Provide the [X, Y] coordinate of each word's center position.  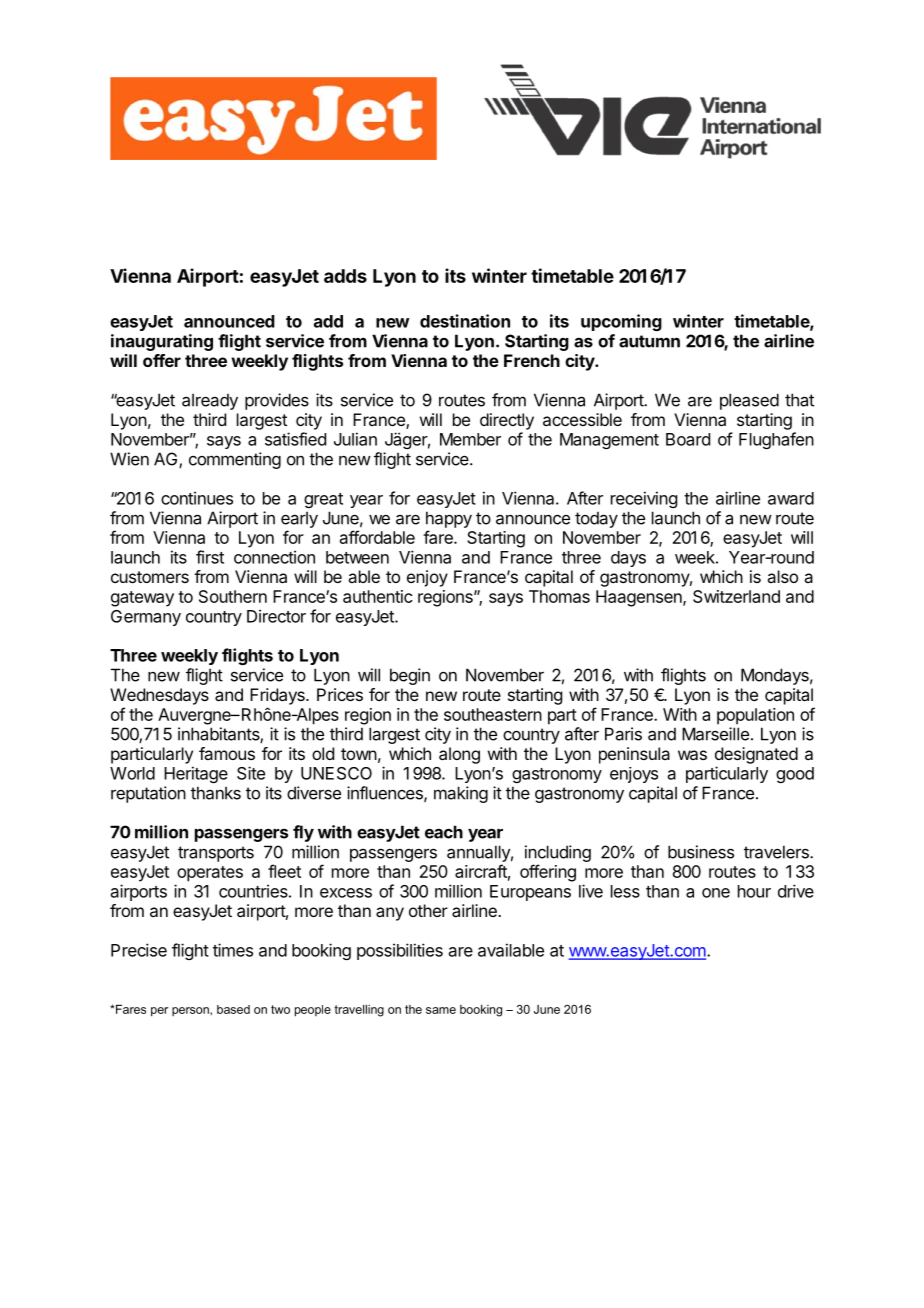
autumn [649, 341]
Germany [146, 618]
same [441, 1010]
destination [465, 321]
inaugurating [162, 342]
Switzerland [736, 596]
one [716, 893]
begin [410, 676]
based [233, 1009]
